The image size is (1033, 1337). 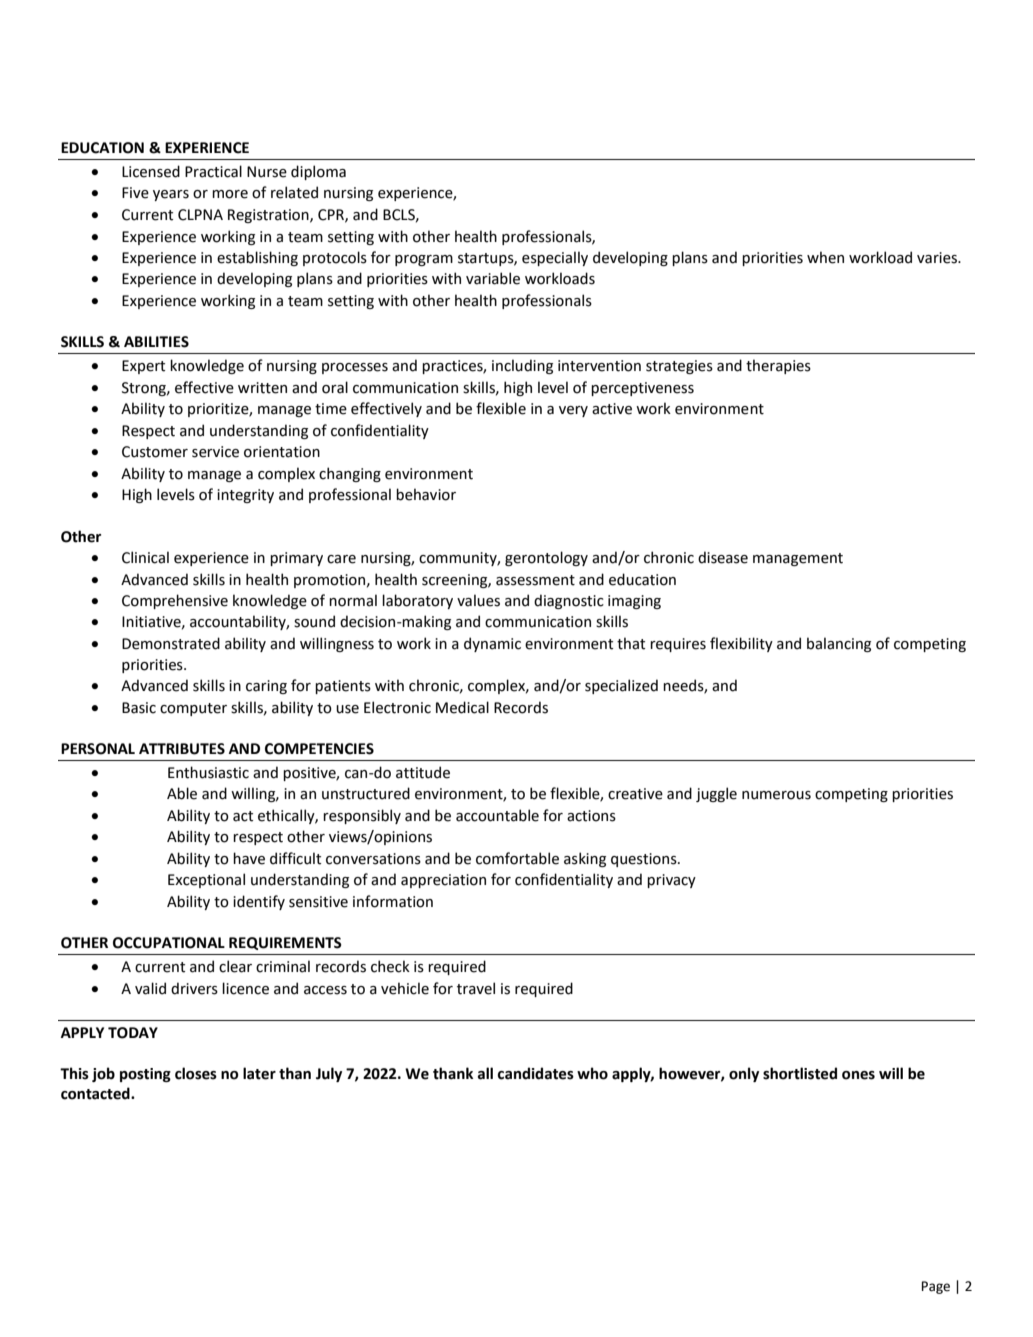 What do you see at coordinates (171, 195) in the screenshot?
I see `years` at bounding box center [171, 195].
